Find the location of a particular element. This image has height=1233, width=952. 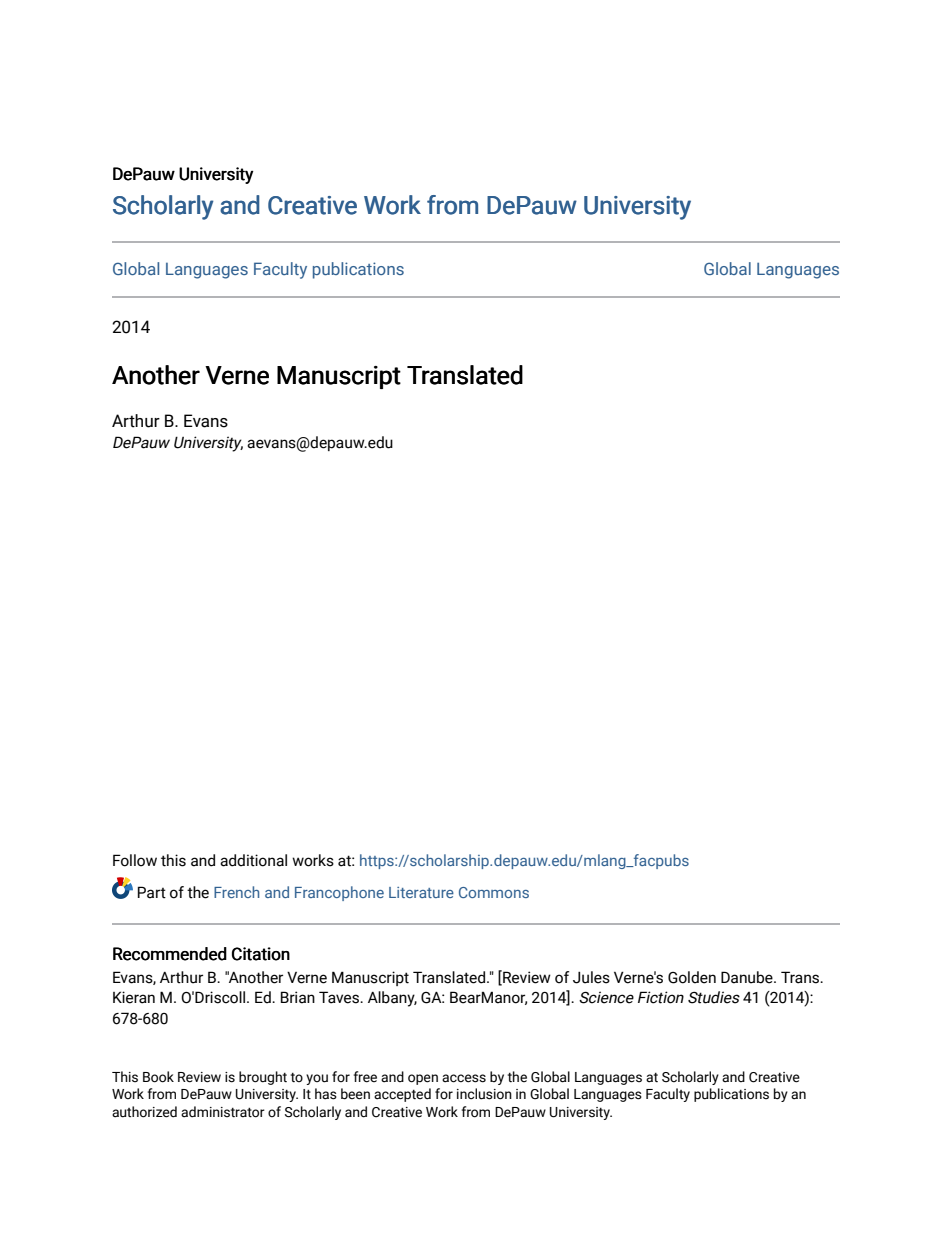

administrator is located at coordinates (223, 1112).
